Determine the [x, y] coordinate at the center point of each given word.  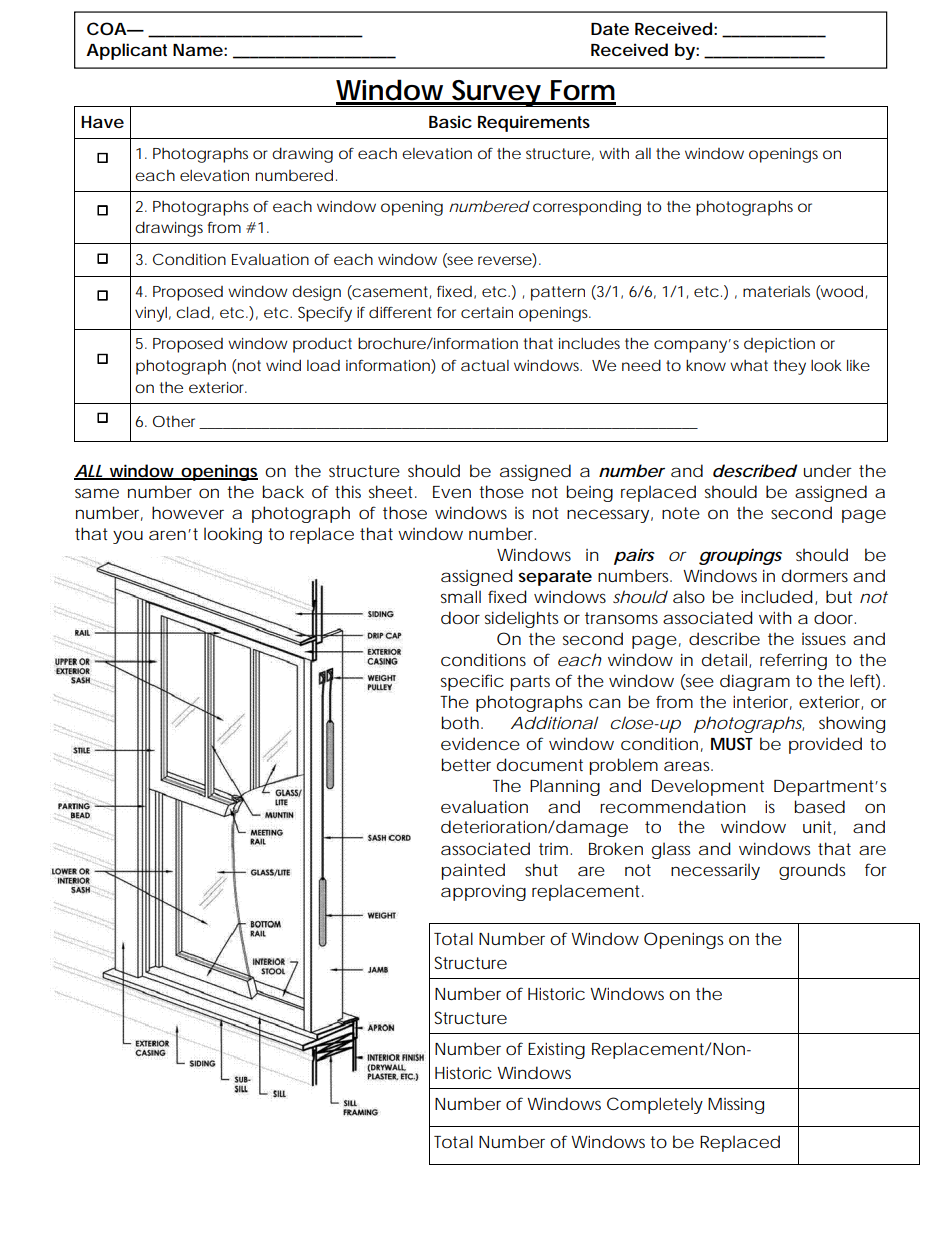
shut [541, 869]
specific [472, 682]
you [128, 537]
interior [762, 702]
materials [776, 291]
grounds [812, 871]
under [828, 470]
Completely [655, 1105]
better [466, 764]
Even [452, 492]
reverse [505, 260]
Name [198, 50]
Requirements [534, 123]
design [316, 293]
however [188, 512]
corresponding [587, 208]
